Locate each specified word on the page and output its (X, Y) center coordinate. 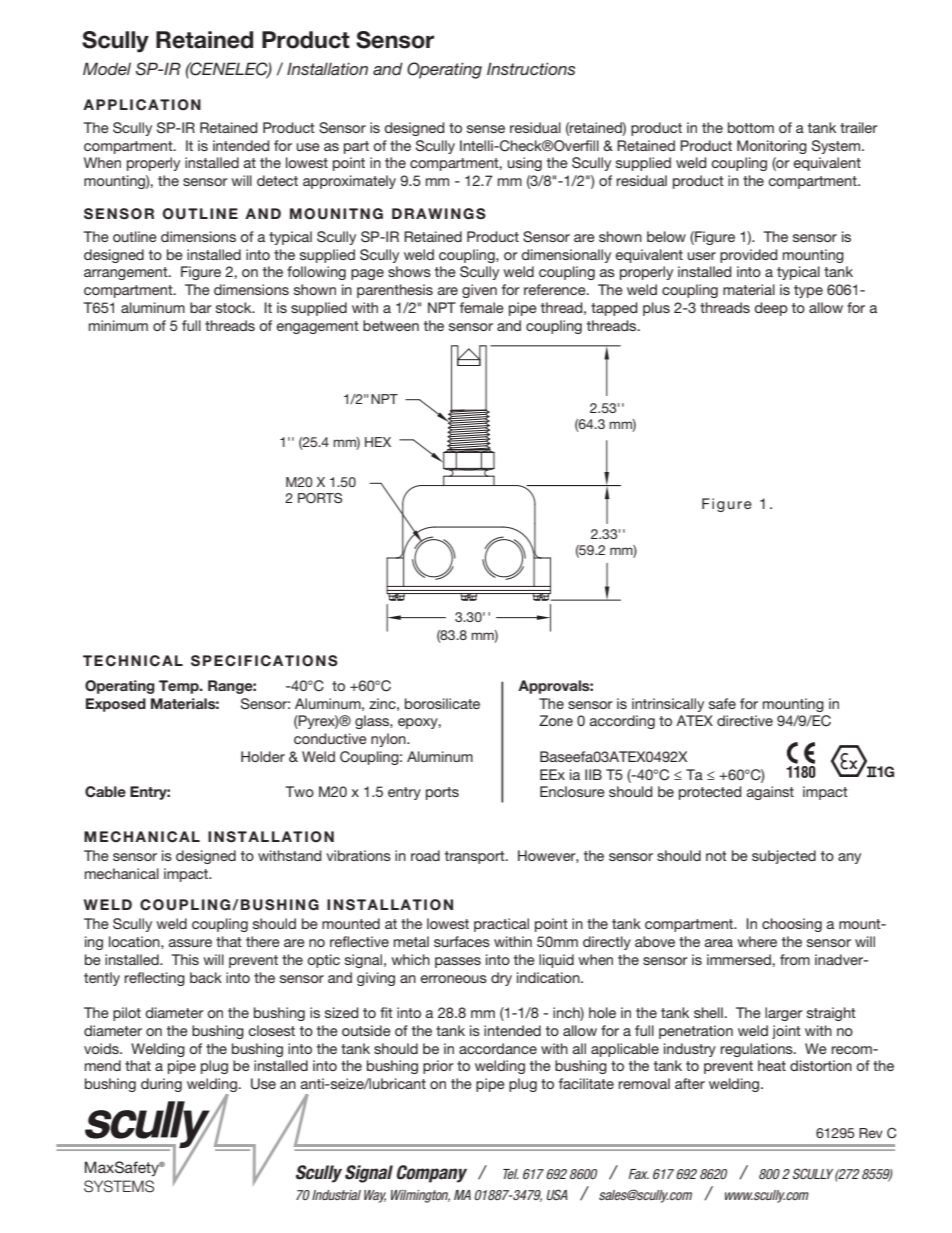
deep (771, 309)
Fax (639, 1174)
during (161, 1085)
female (482, 307)
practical (501, 925)
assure (190, 943)
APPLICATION (142, 105)
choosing (792, 925)
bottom (751, 127)
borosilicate (442, 703)
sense (486, 129)
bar (201, 307)
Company (432, 1174)
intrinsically (668, 705)
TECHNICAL (133, 661)
